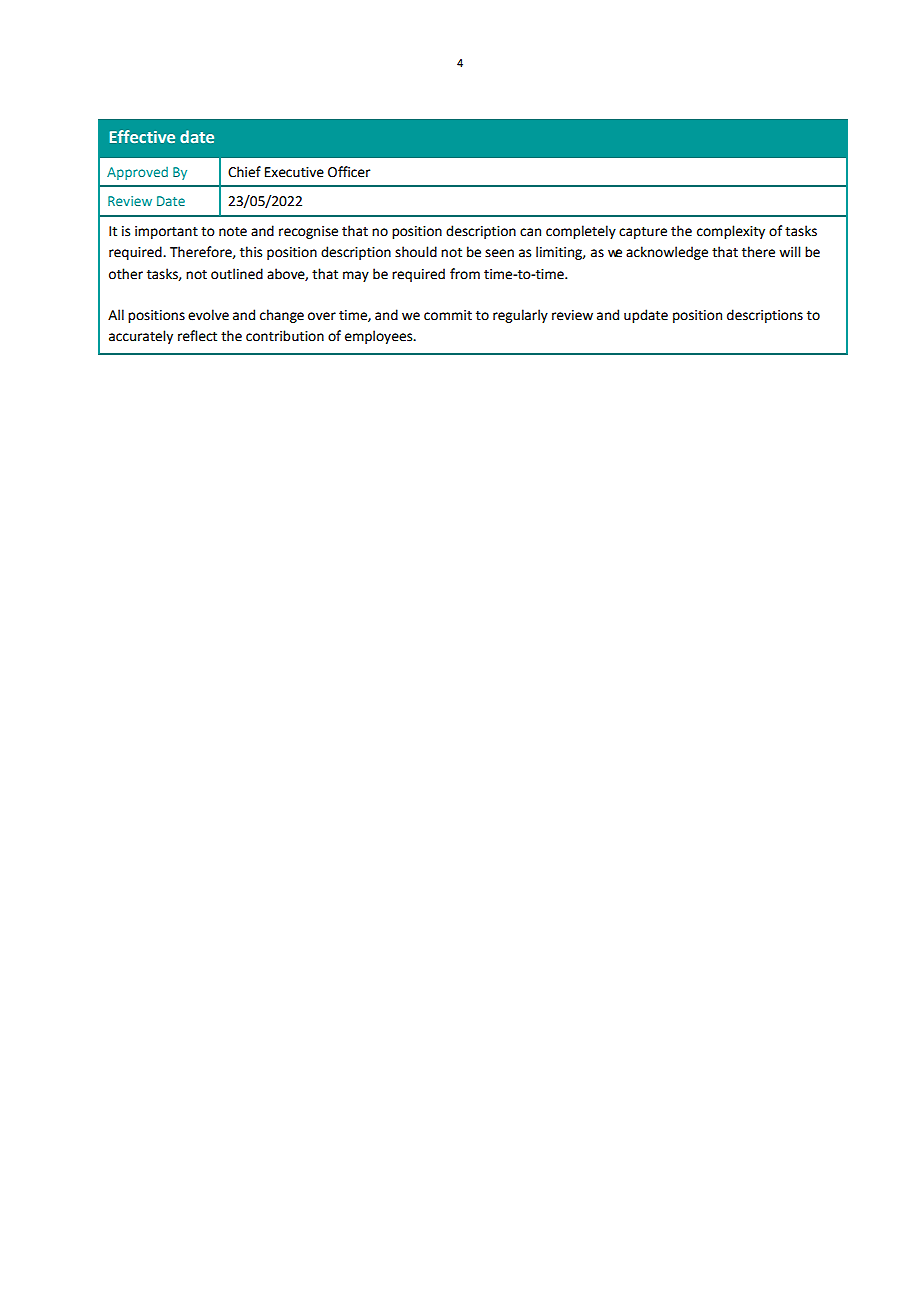 The image size is (924, 1307). Describe the element at coordinates (349, 172) in the image. I see `Officer` at that location.
